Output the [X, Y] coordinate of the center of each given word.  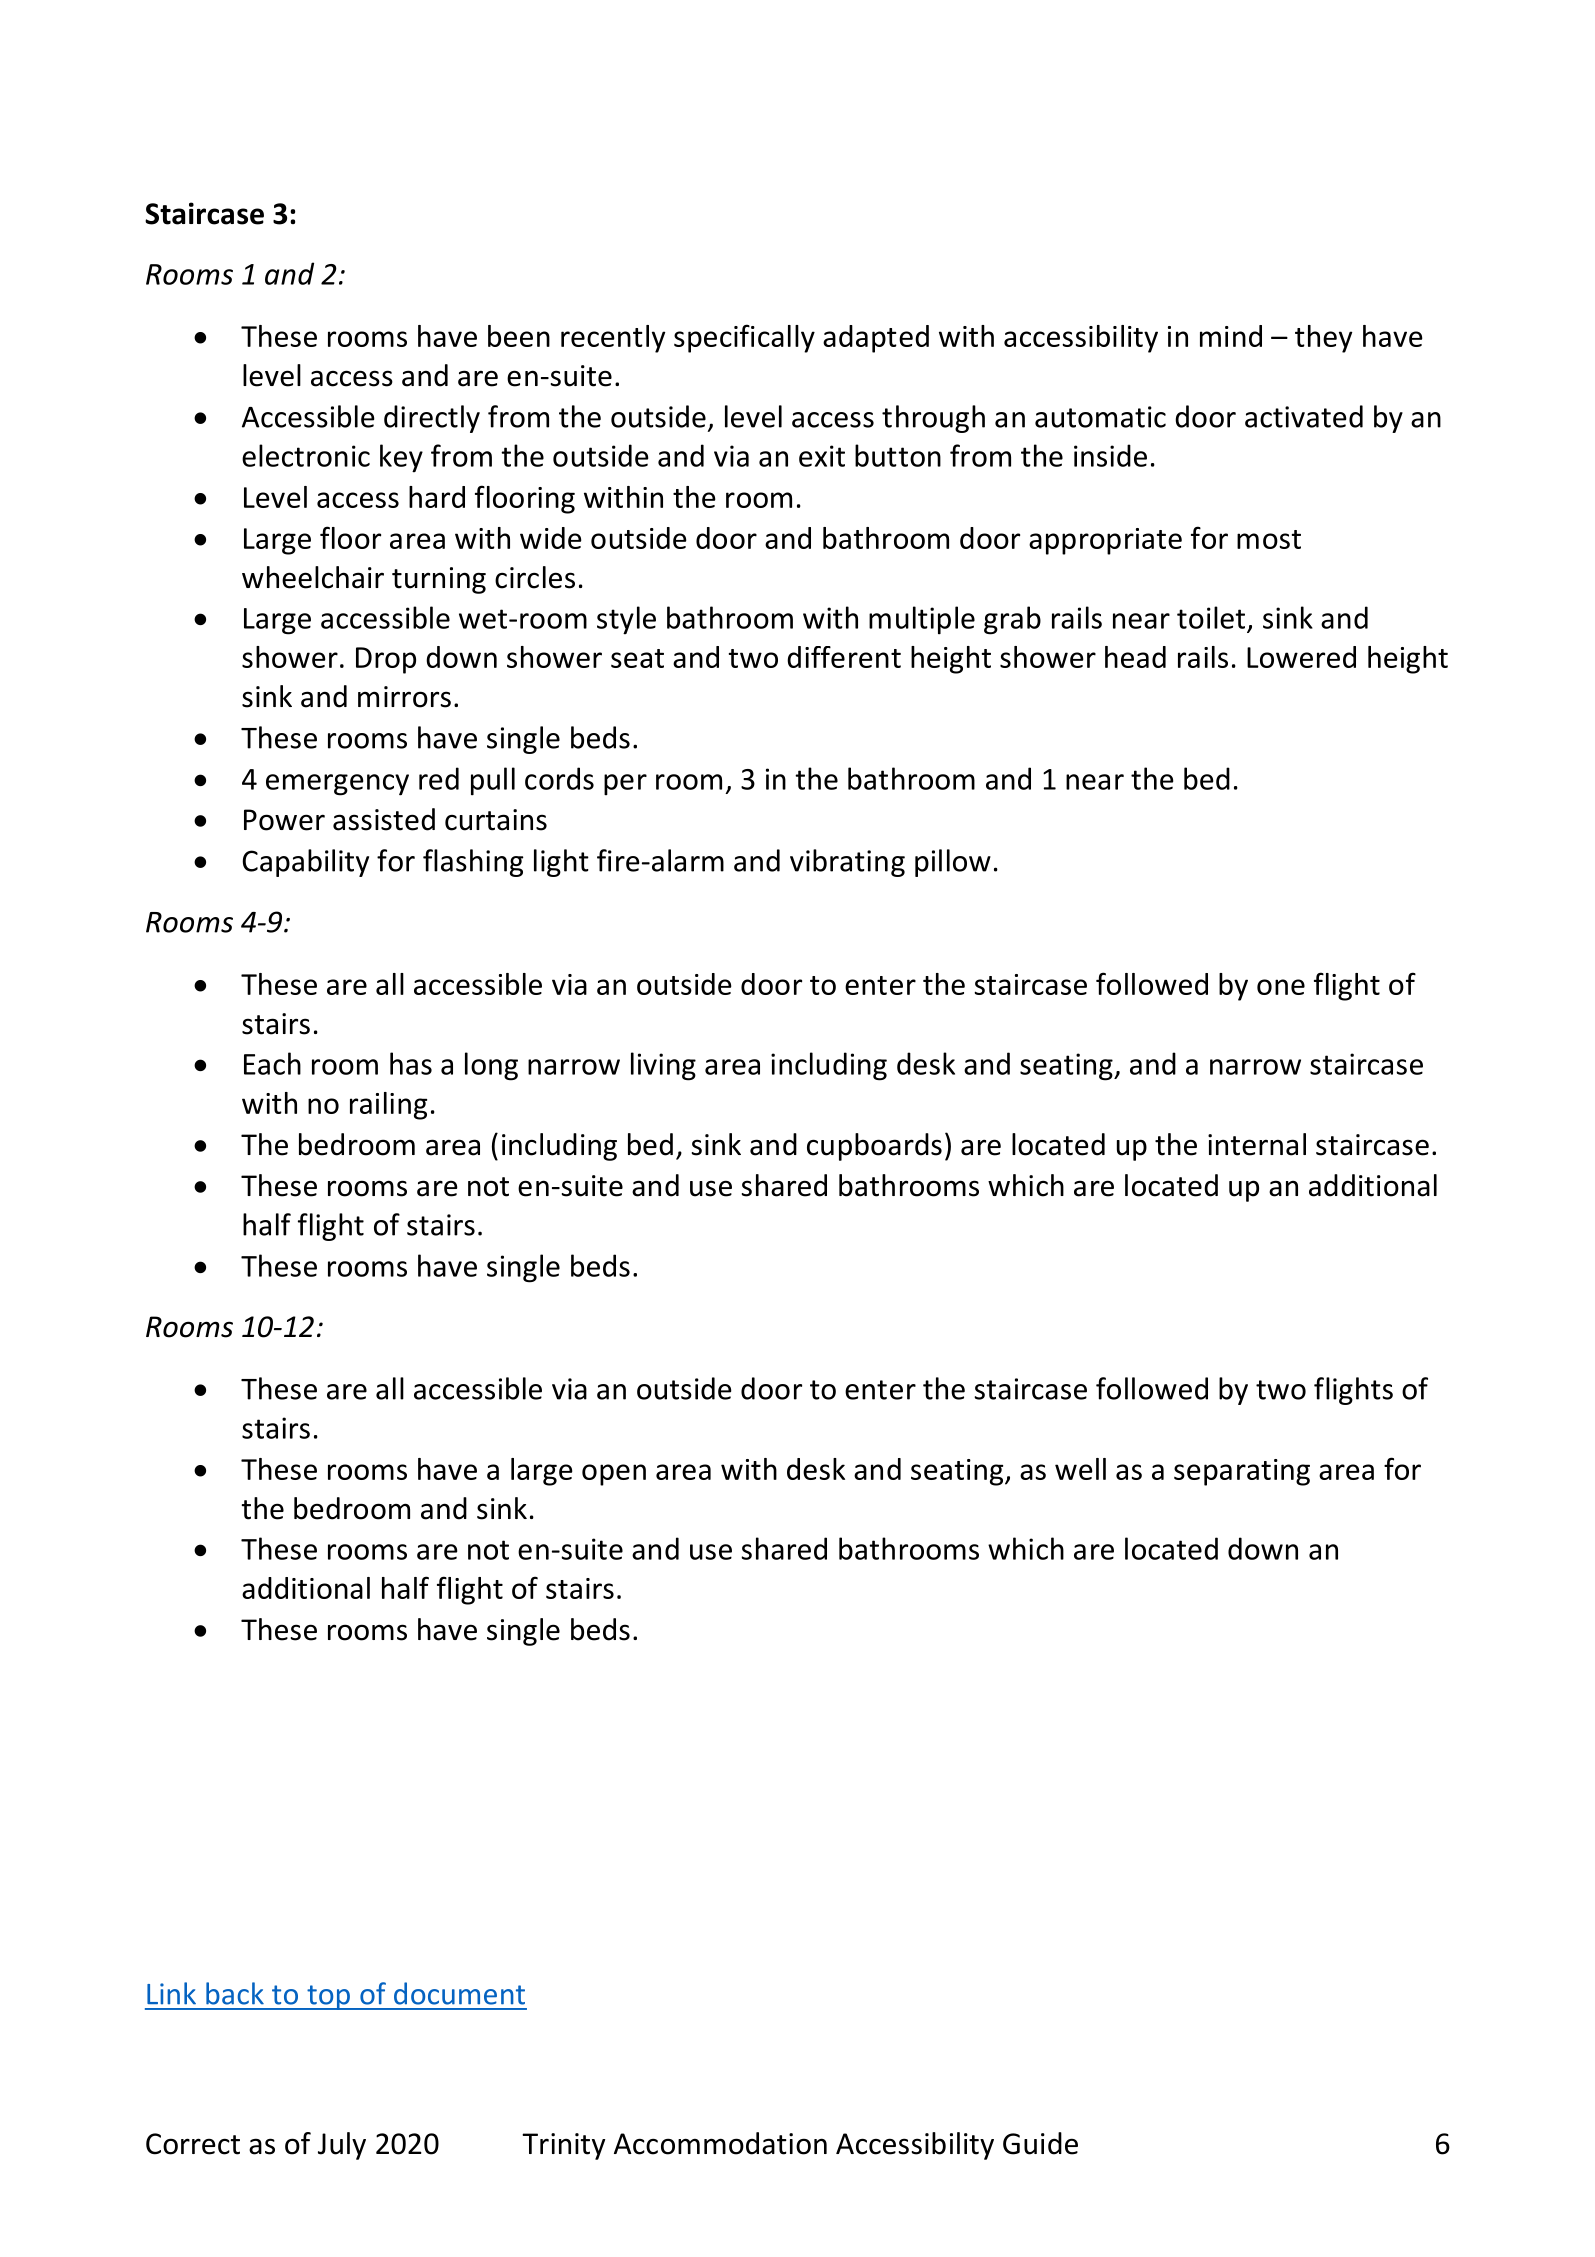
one [1281, 987]
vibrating [847, 863]
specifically [744, 338]
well [1080, 1469]
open [614, 1475]
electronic [306, 455]
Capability [305, 863]
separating [1242, 1472]
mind [1231, 336]
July [342, 2146]
